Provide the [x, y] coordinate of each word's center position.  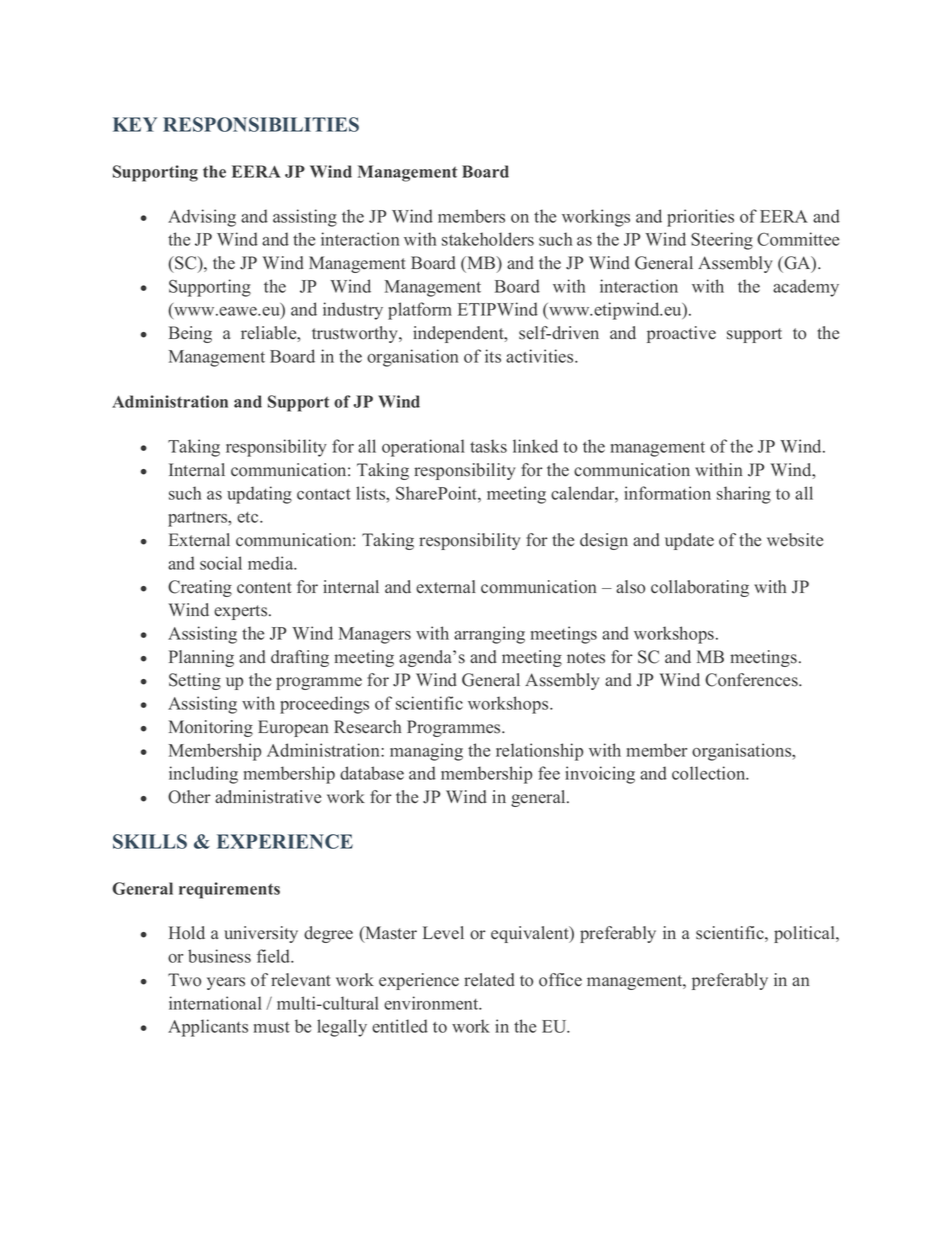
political [805, 934]
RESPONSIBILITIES [261, 124]
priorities [700, 218]
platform [420, 311]
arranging [489, 635]
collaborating [700, 588]
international [215, 1003]
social [221, 563]
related [489, 980]
